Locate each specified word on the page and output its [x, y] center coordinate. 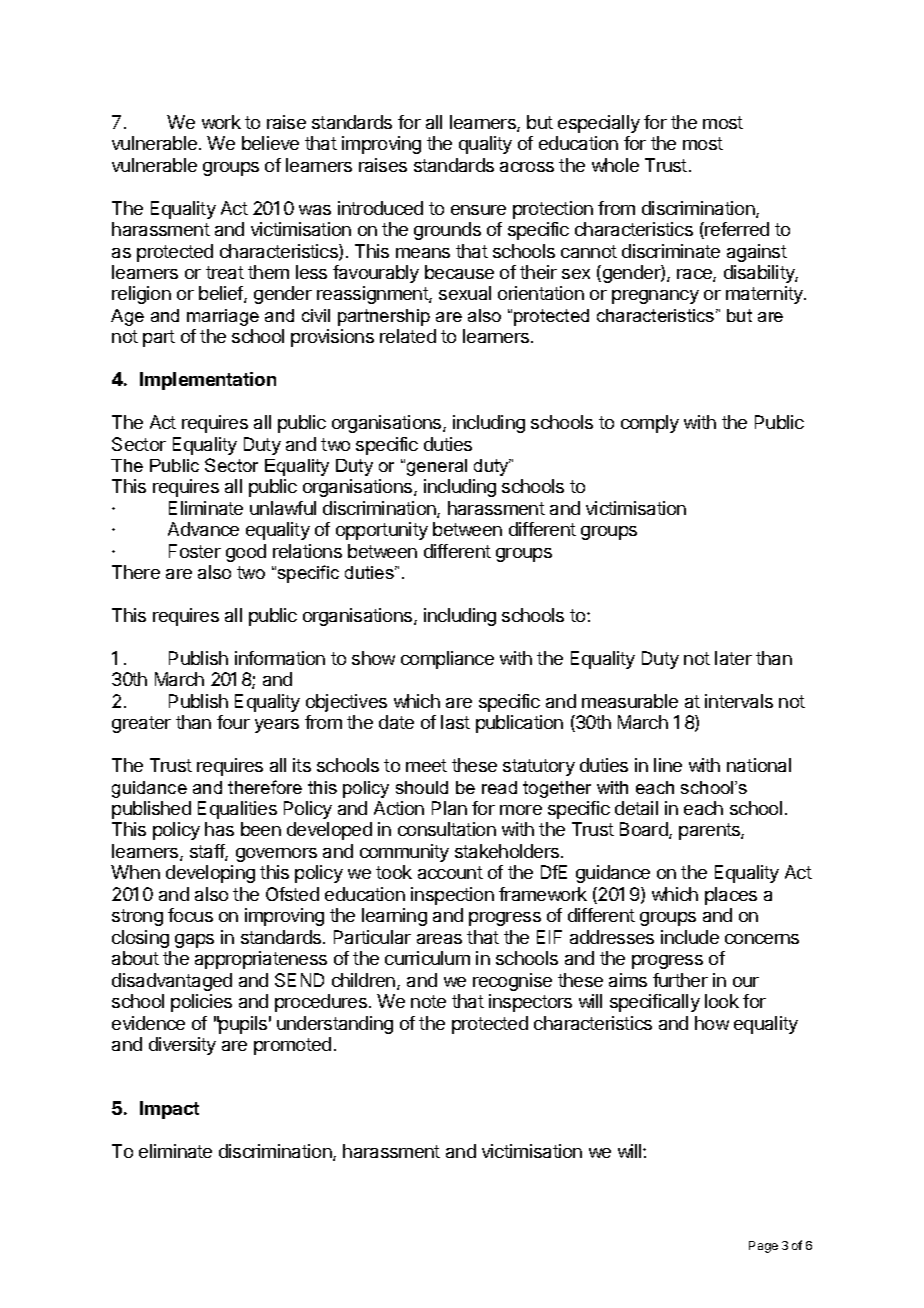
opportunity [382, 531]
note [428, 1001]
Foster [195, 551]
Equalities [237, 810]
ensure [478, 210]
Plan [449, 808]
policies [201, 1003]
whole [615, 165]
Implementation [208, 381]
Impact [169, 1110]
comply [650, 424]
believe [270, 143]
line [668, 765]
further [680, 980]
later [733, 658]
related [408, 336]
